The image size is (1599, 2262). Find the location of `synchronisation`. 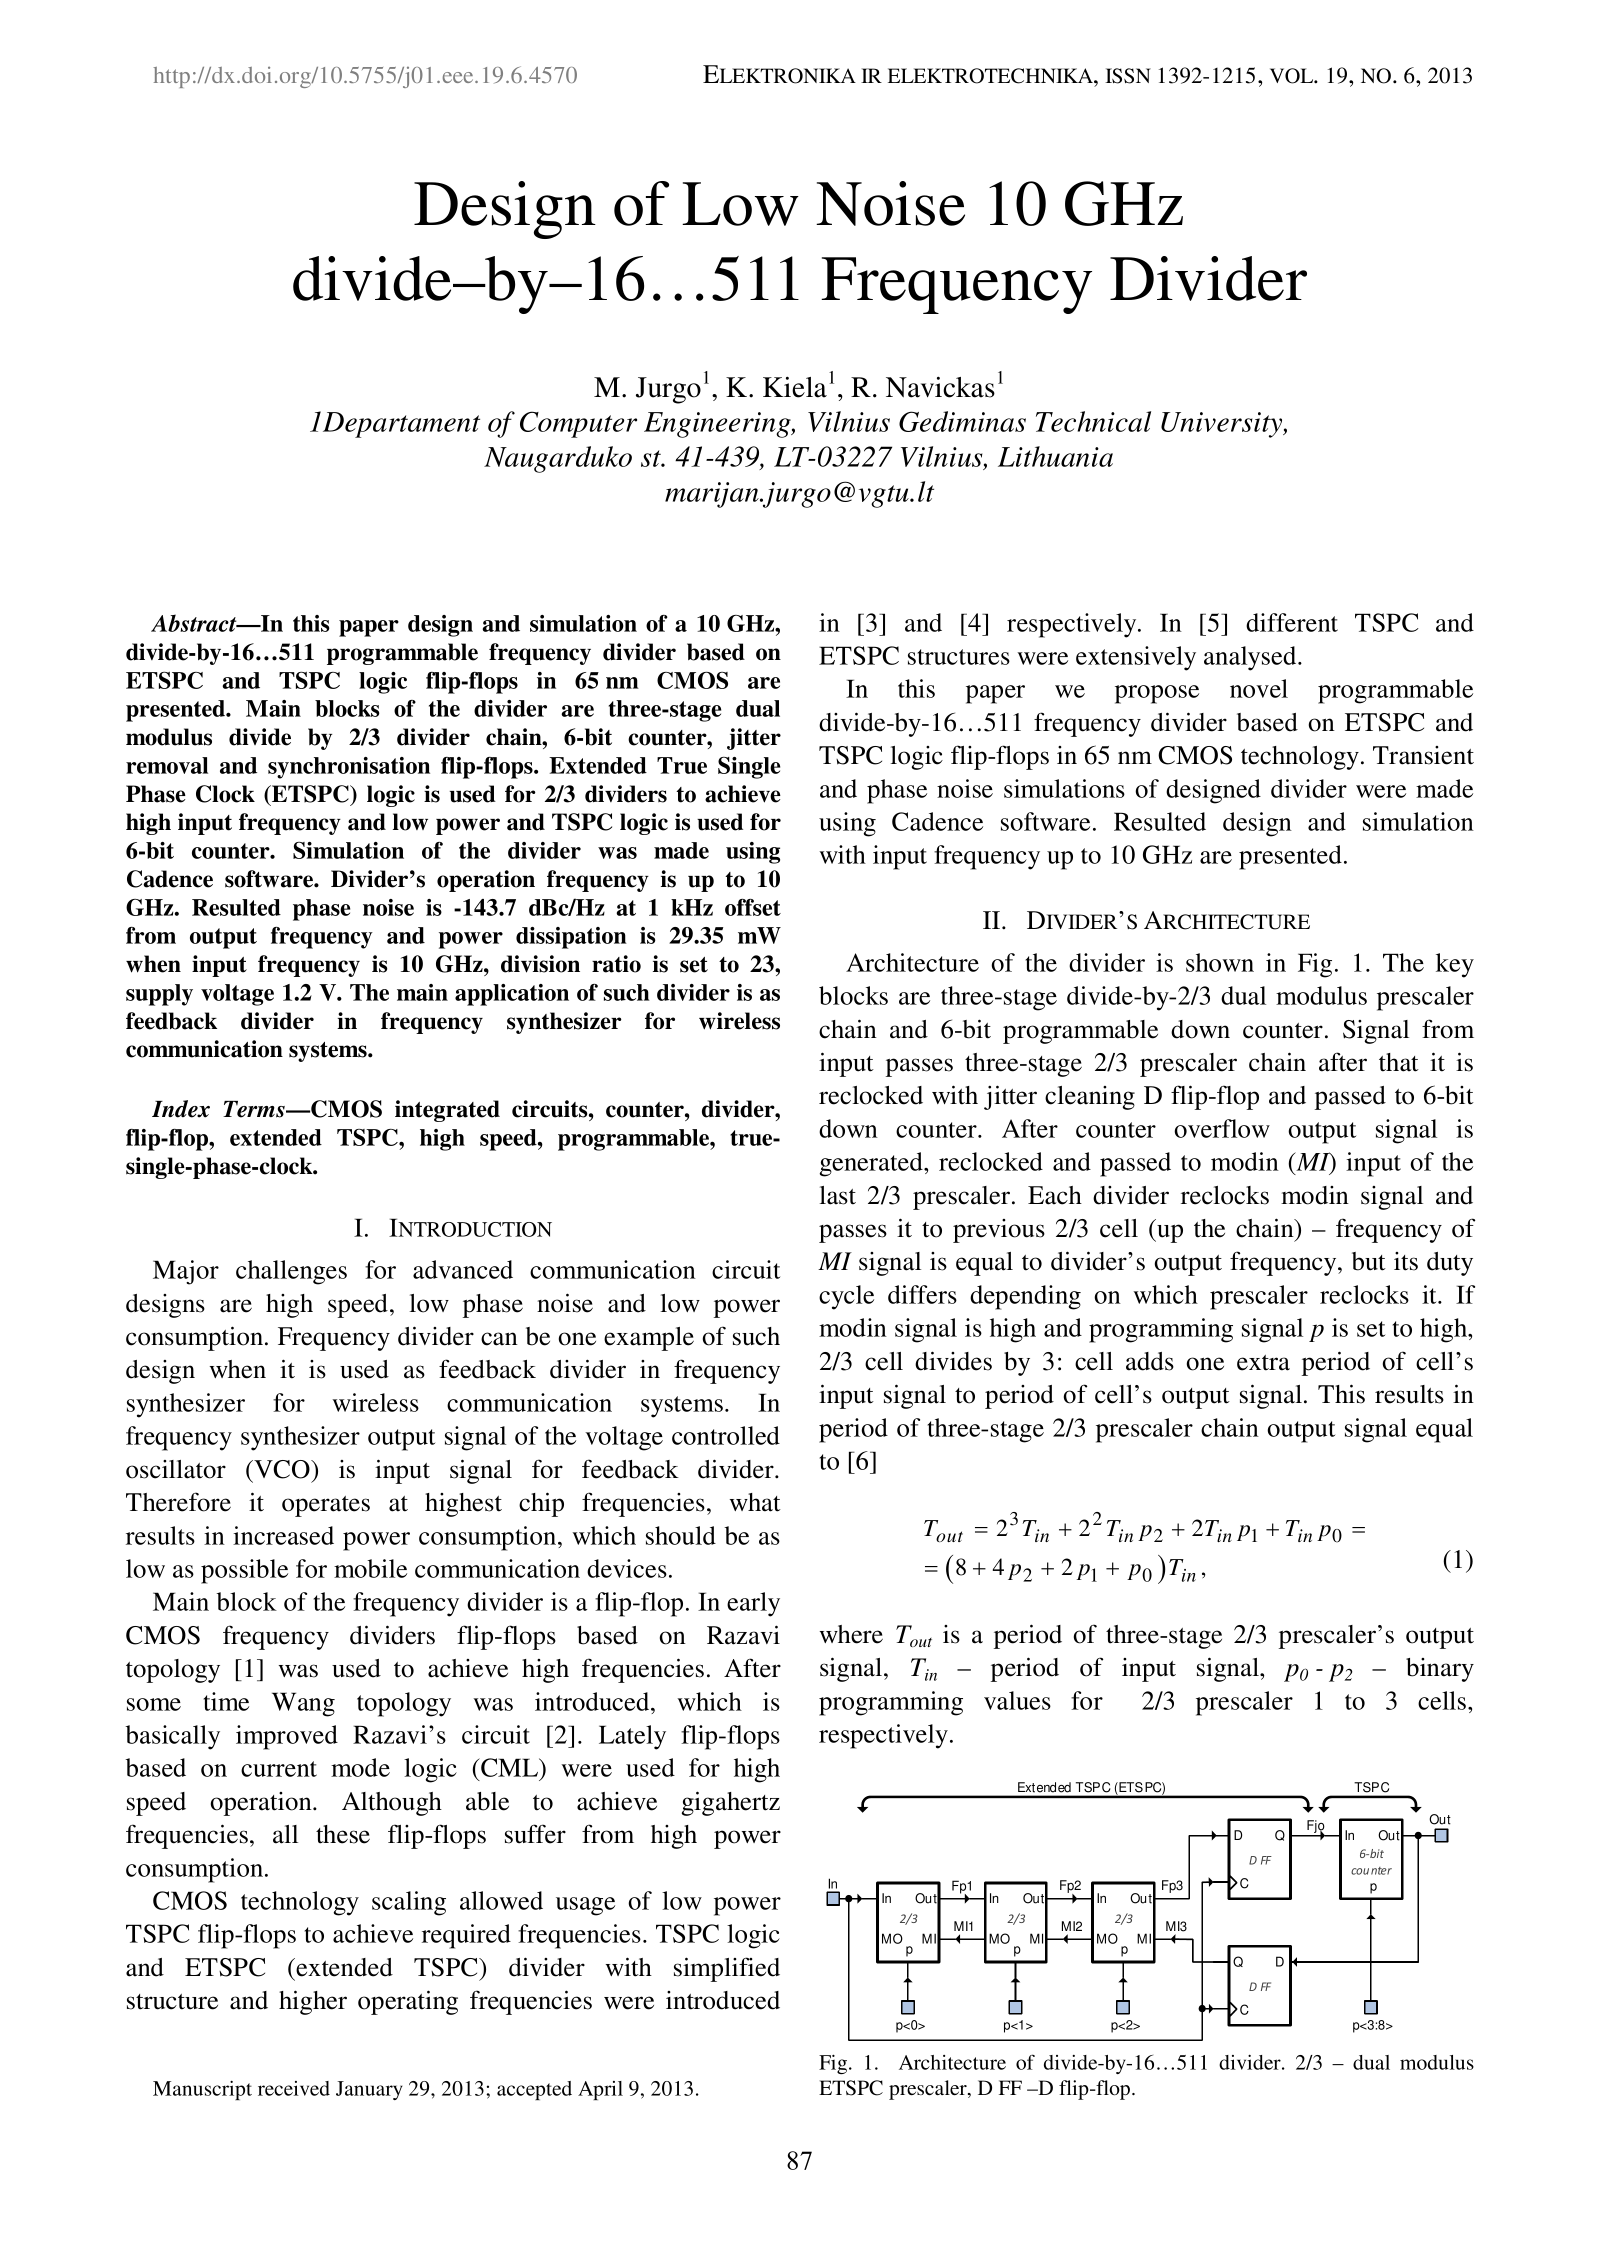

synchronisation is located at coordinates (349, 768).
